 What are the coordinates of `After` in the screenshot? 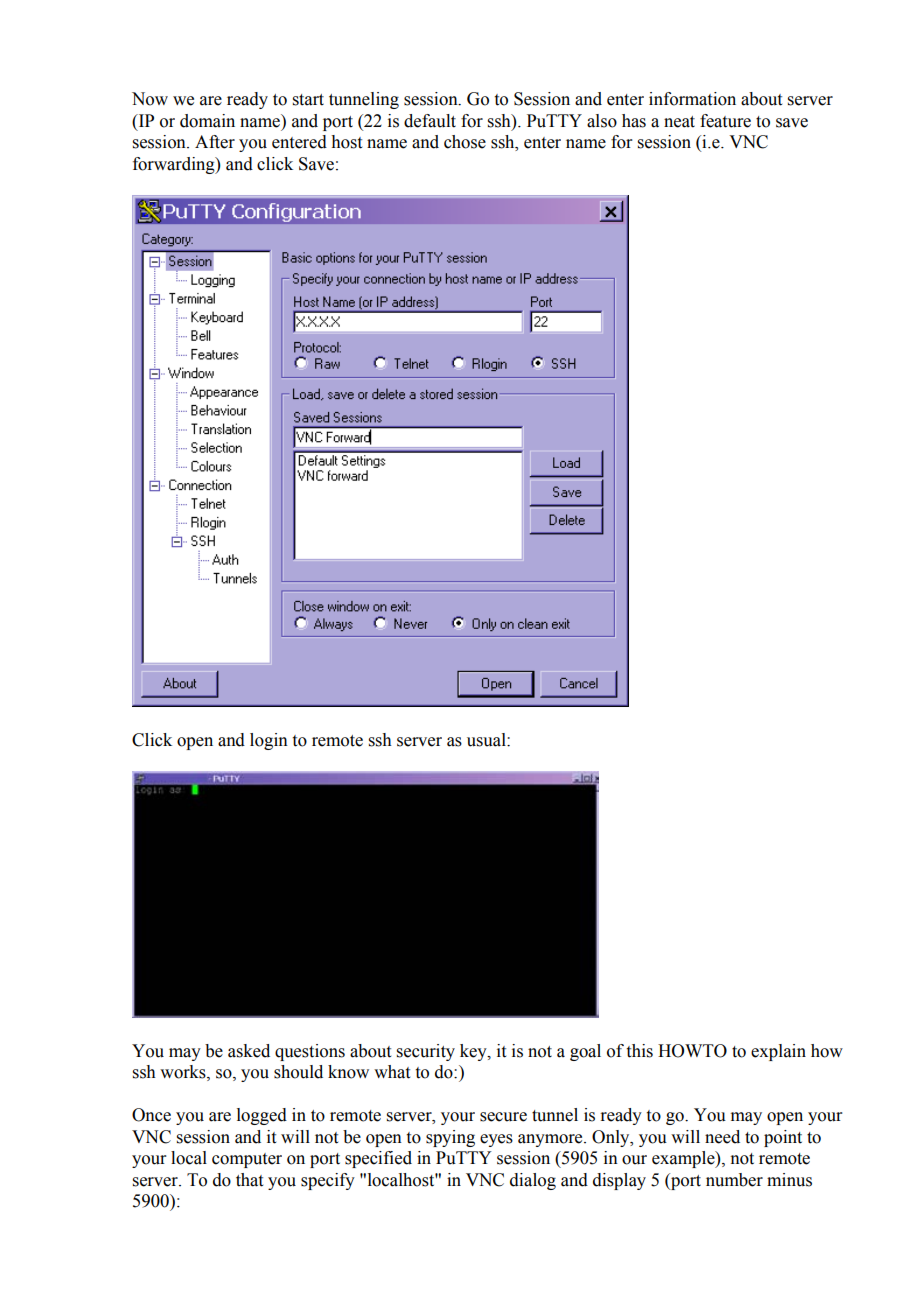 It's located at (215, 142).
